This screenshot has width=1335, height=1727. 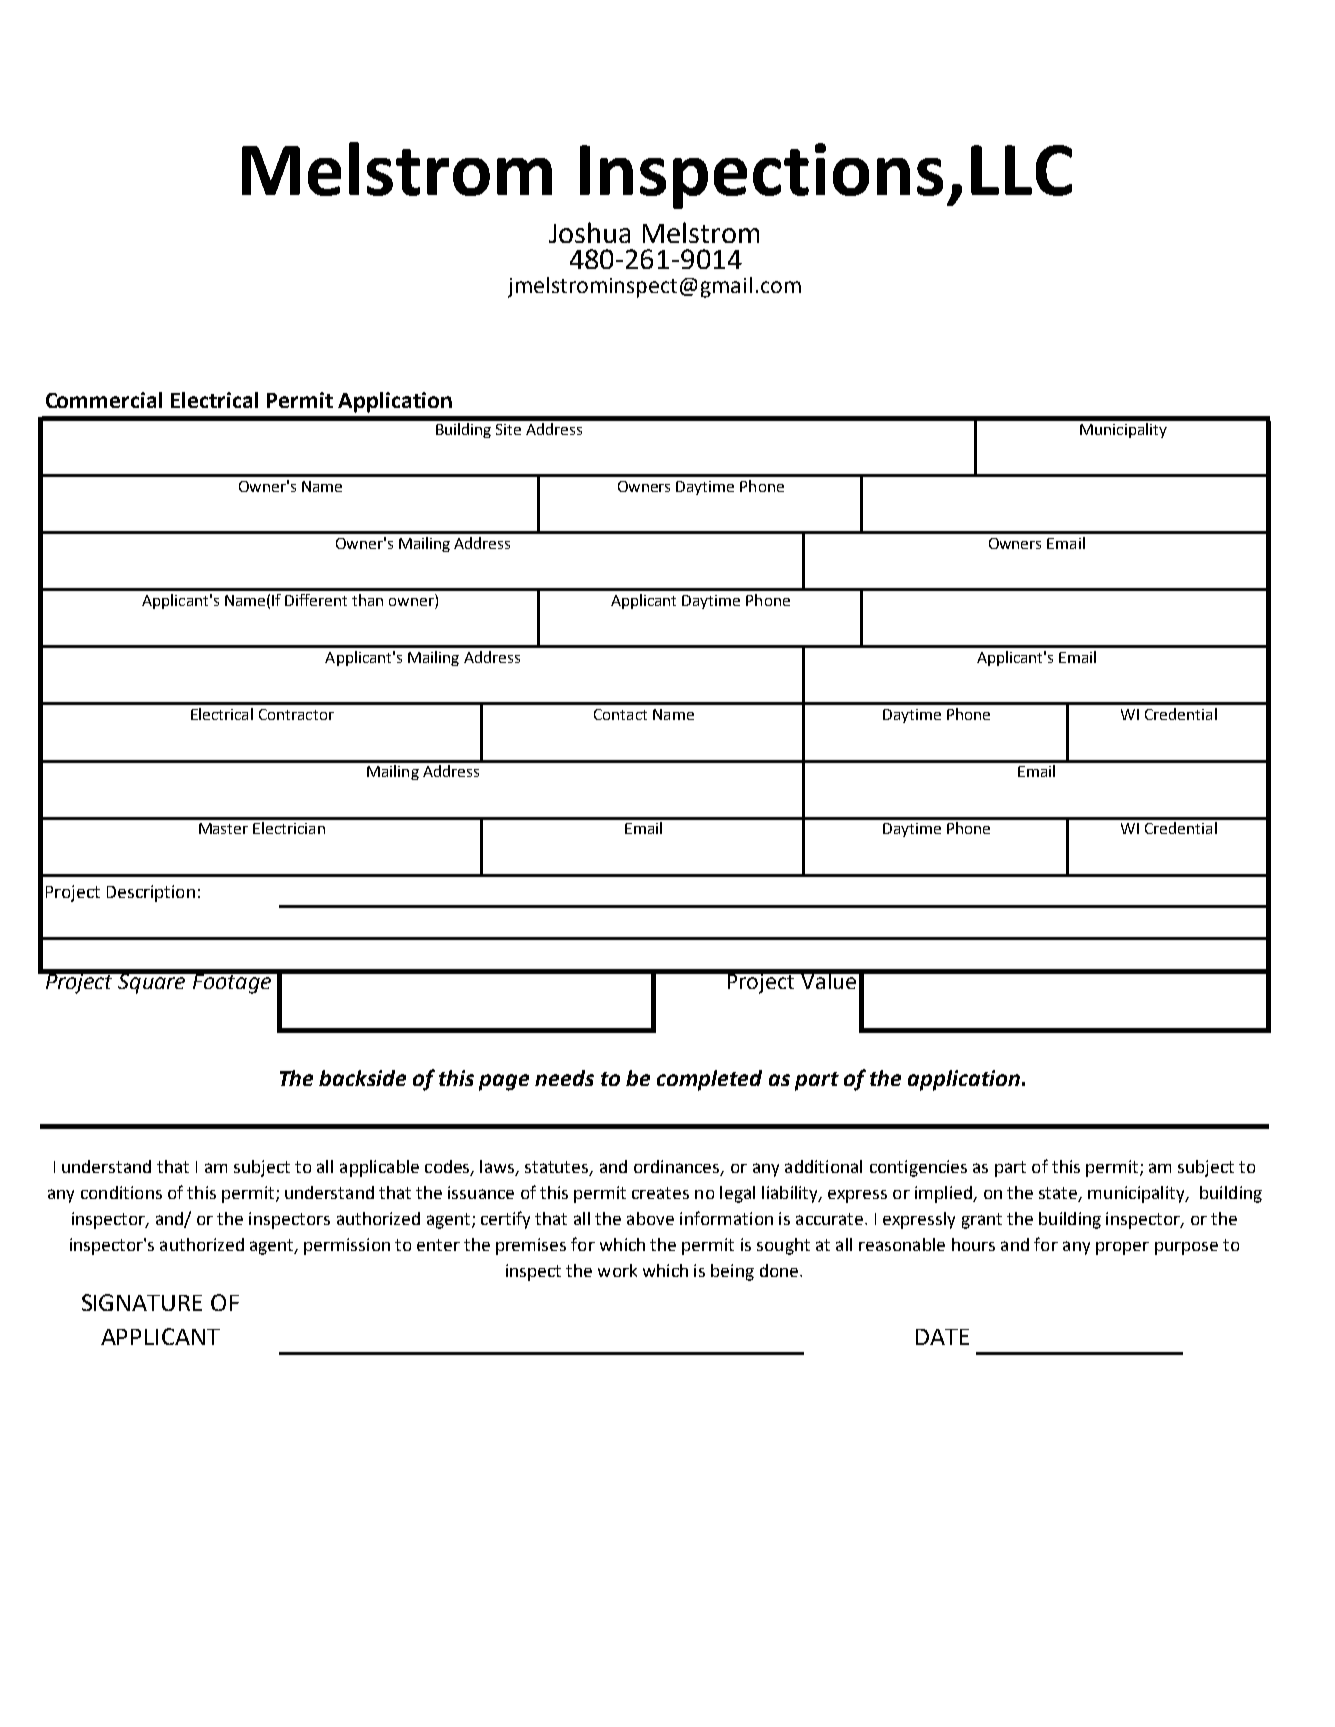 What do you see at coordinates (709, 1080) in the screenshot?
I see `completed` at bounding box center [709, 1080].
